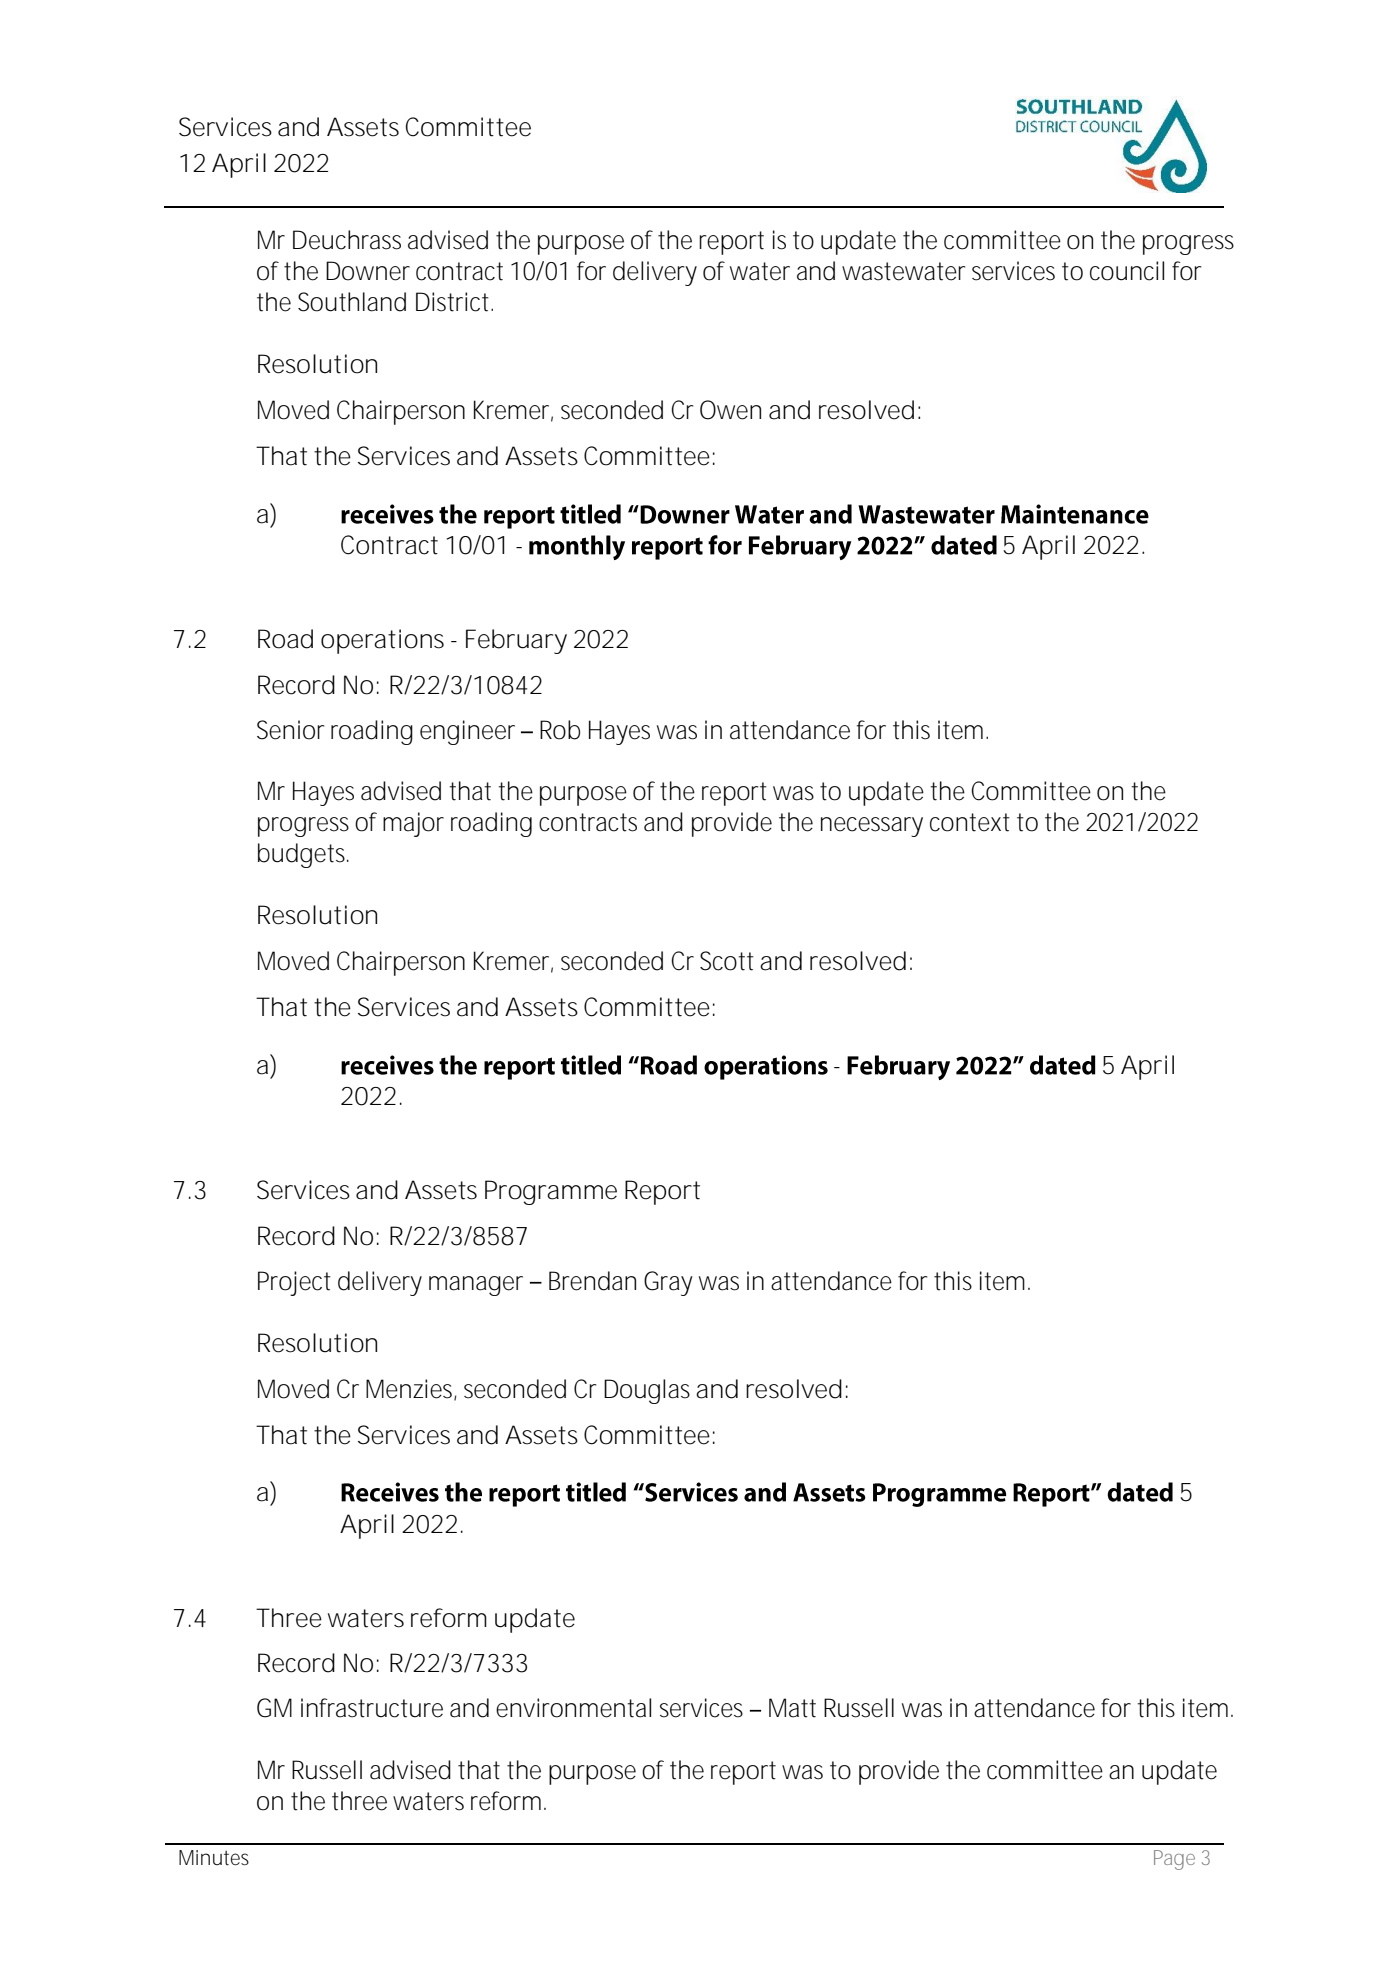 The height and width of the screenshot is (1964, 1389). I want to click on Senior, so click(290, 730).
